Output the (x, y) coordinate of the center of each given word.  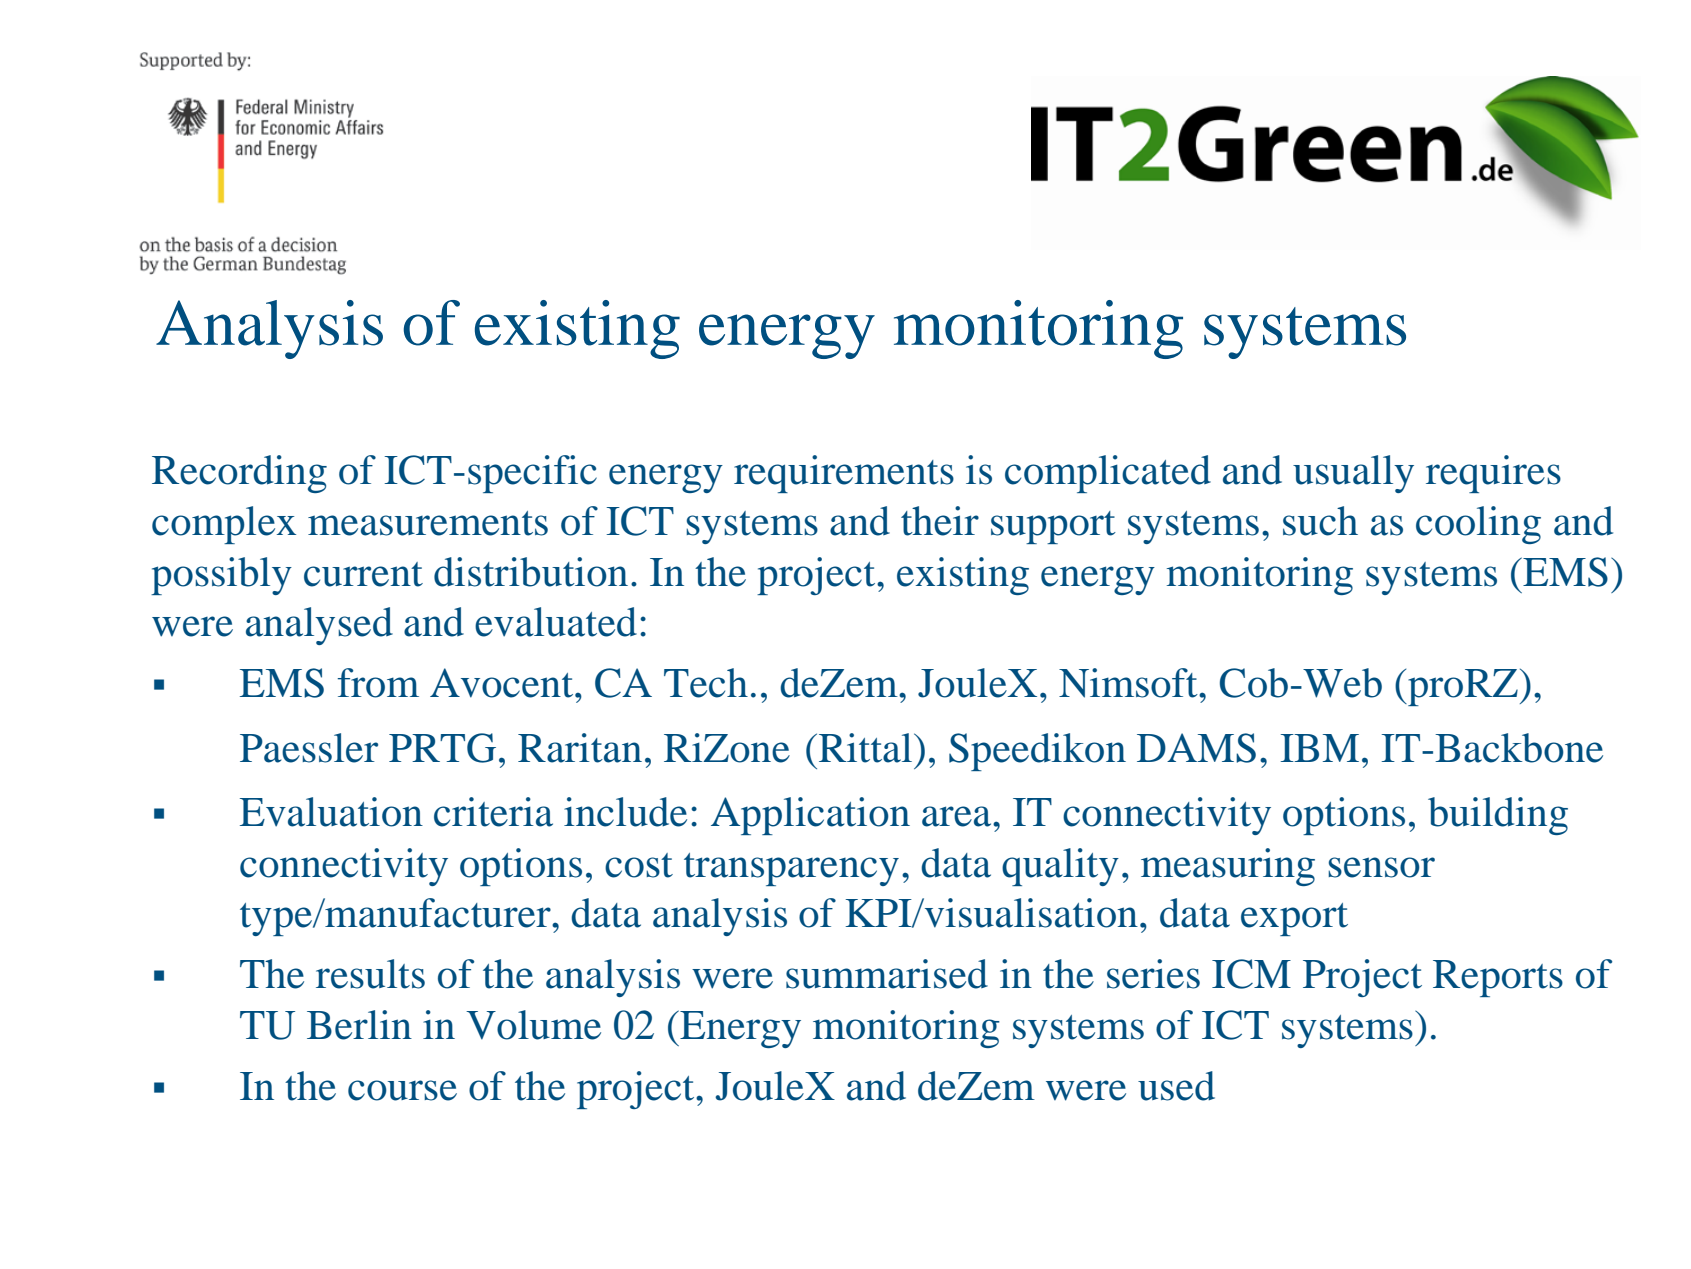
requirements (844, 474)
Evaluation (331, 812)
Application (810, 816)
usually (1353, 474)
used (1176, 1086)
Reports (1498, 978)
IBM (1319, 748)
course (402, 1090)
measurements (428, 523)
